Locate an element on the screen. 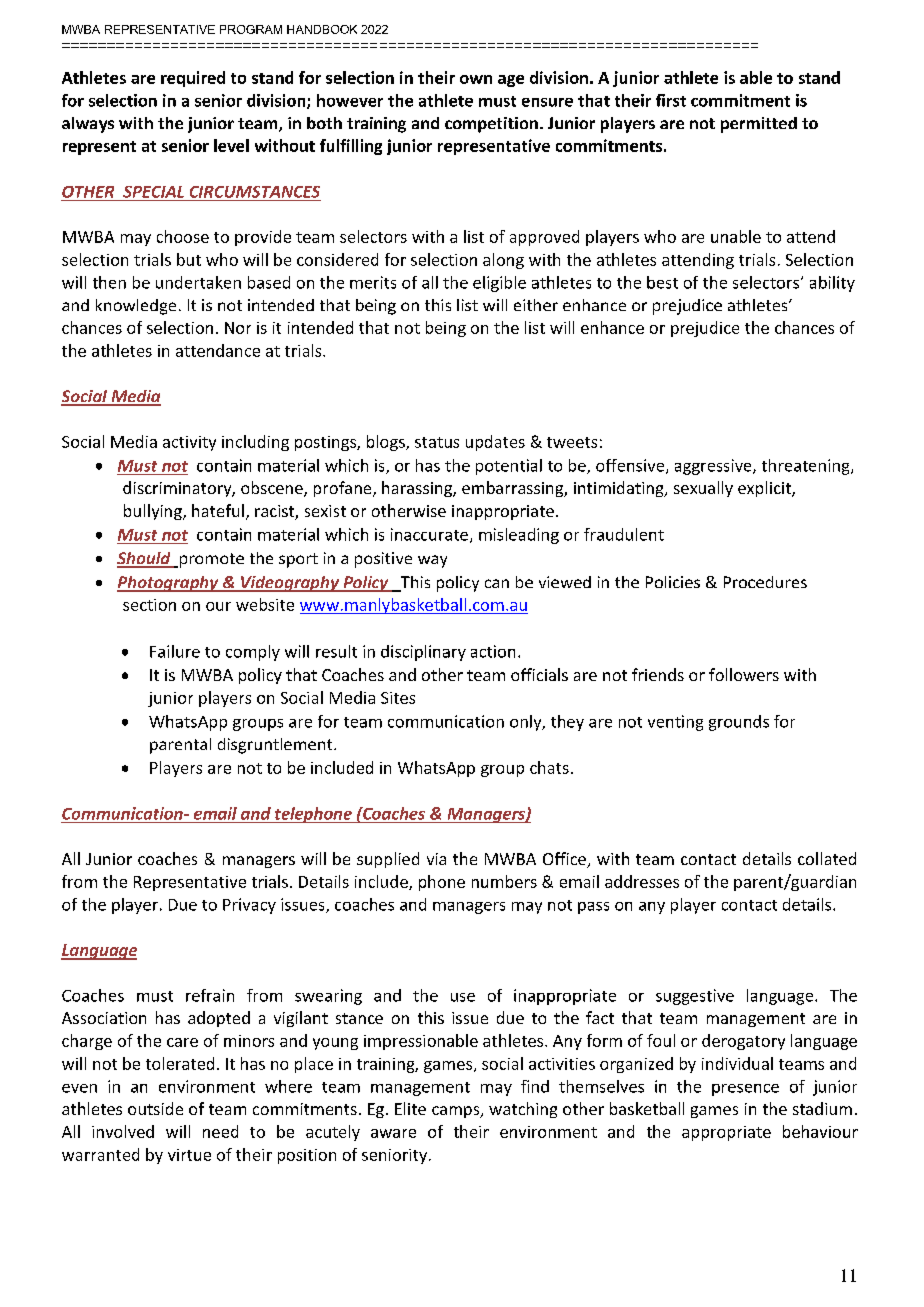 This screenshot has width=924, height=1307. own is located at coordinates (476, 79).
